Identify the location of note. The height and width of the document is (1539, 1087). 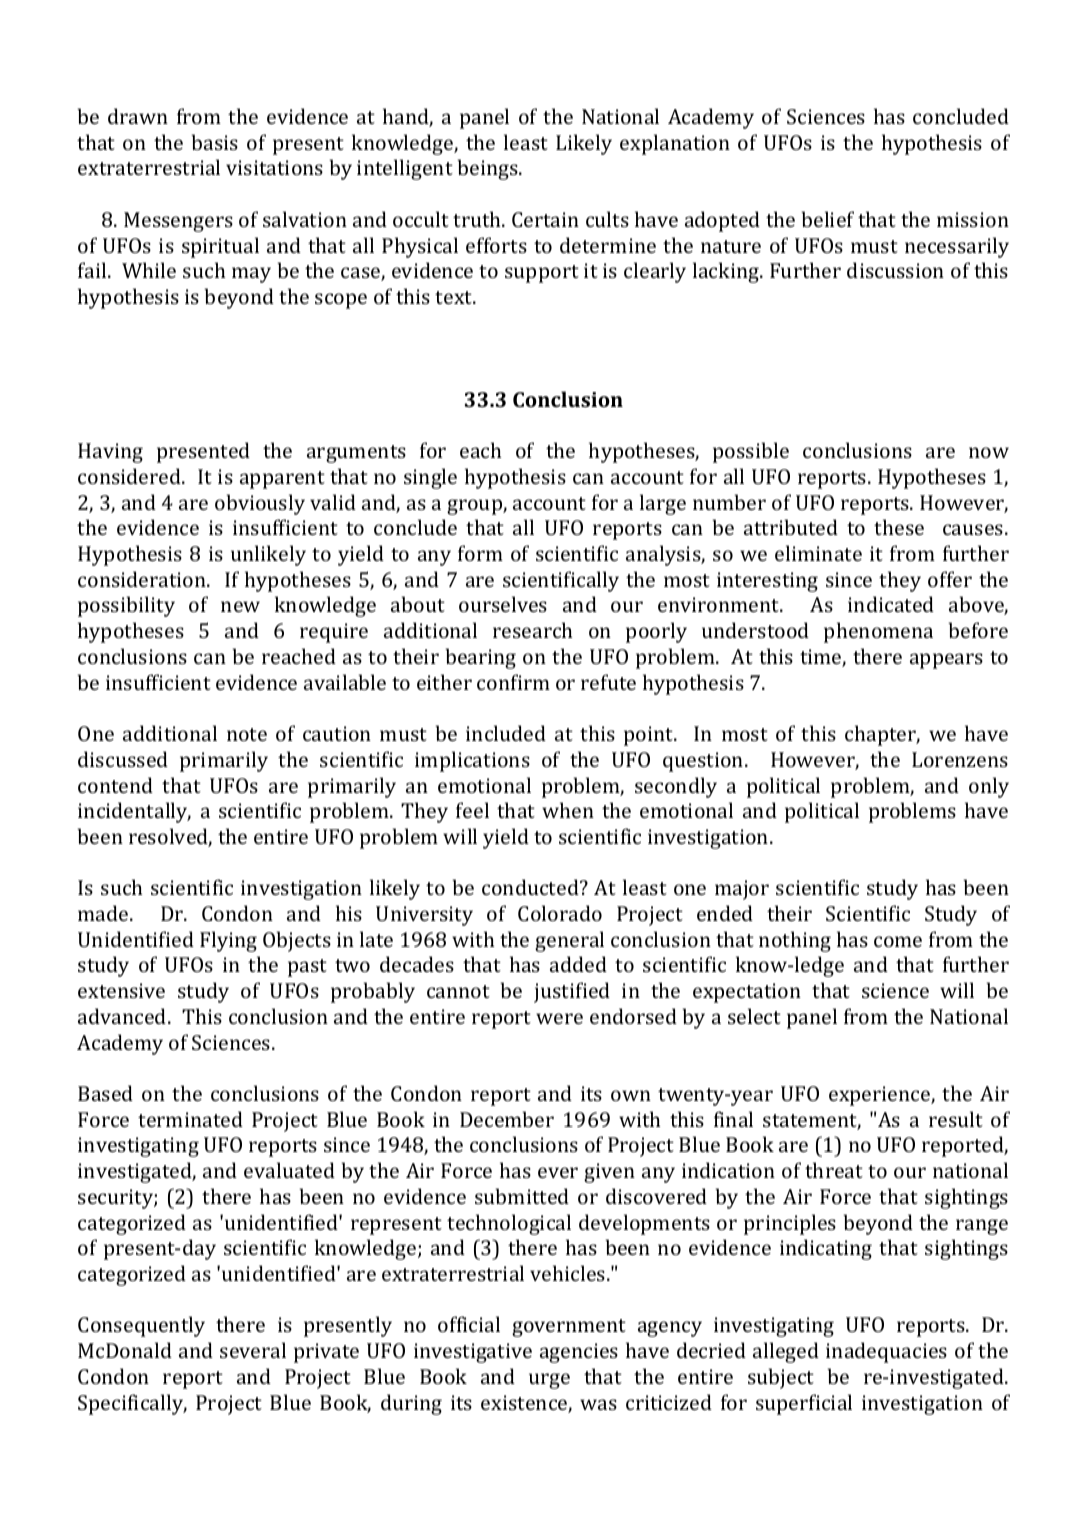
(247, 734).
